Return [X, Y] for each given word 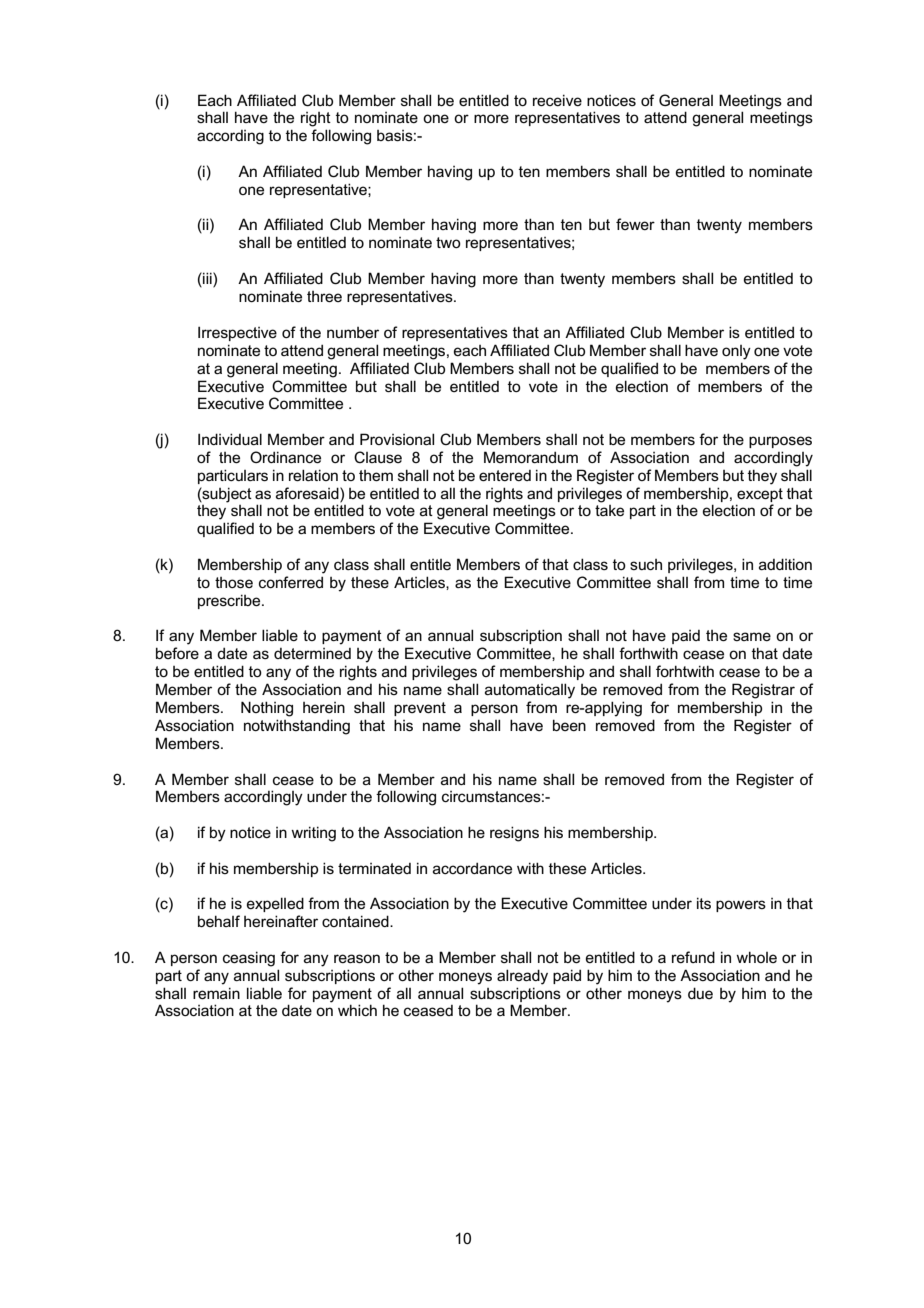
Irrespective [237, 333]
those [234, 582]
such [646, 564]
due [700, 993]
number [353, 332]
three [324, 296]
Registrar [763, 691]
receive [557, 100]
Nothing [267, 709]
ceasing [249, 959]
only [736, 352]
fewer [635, 224]
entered [505, 475]
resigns [514, 834]
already [522, 977]
